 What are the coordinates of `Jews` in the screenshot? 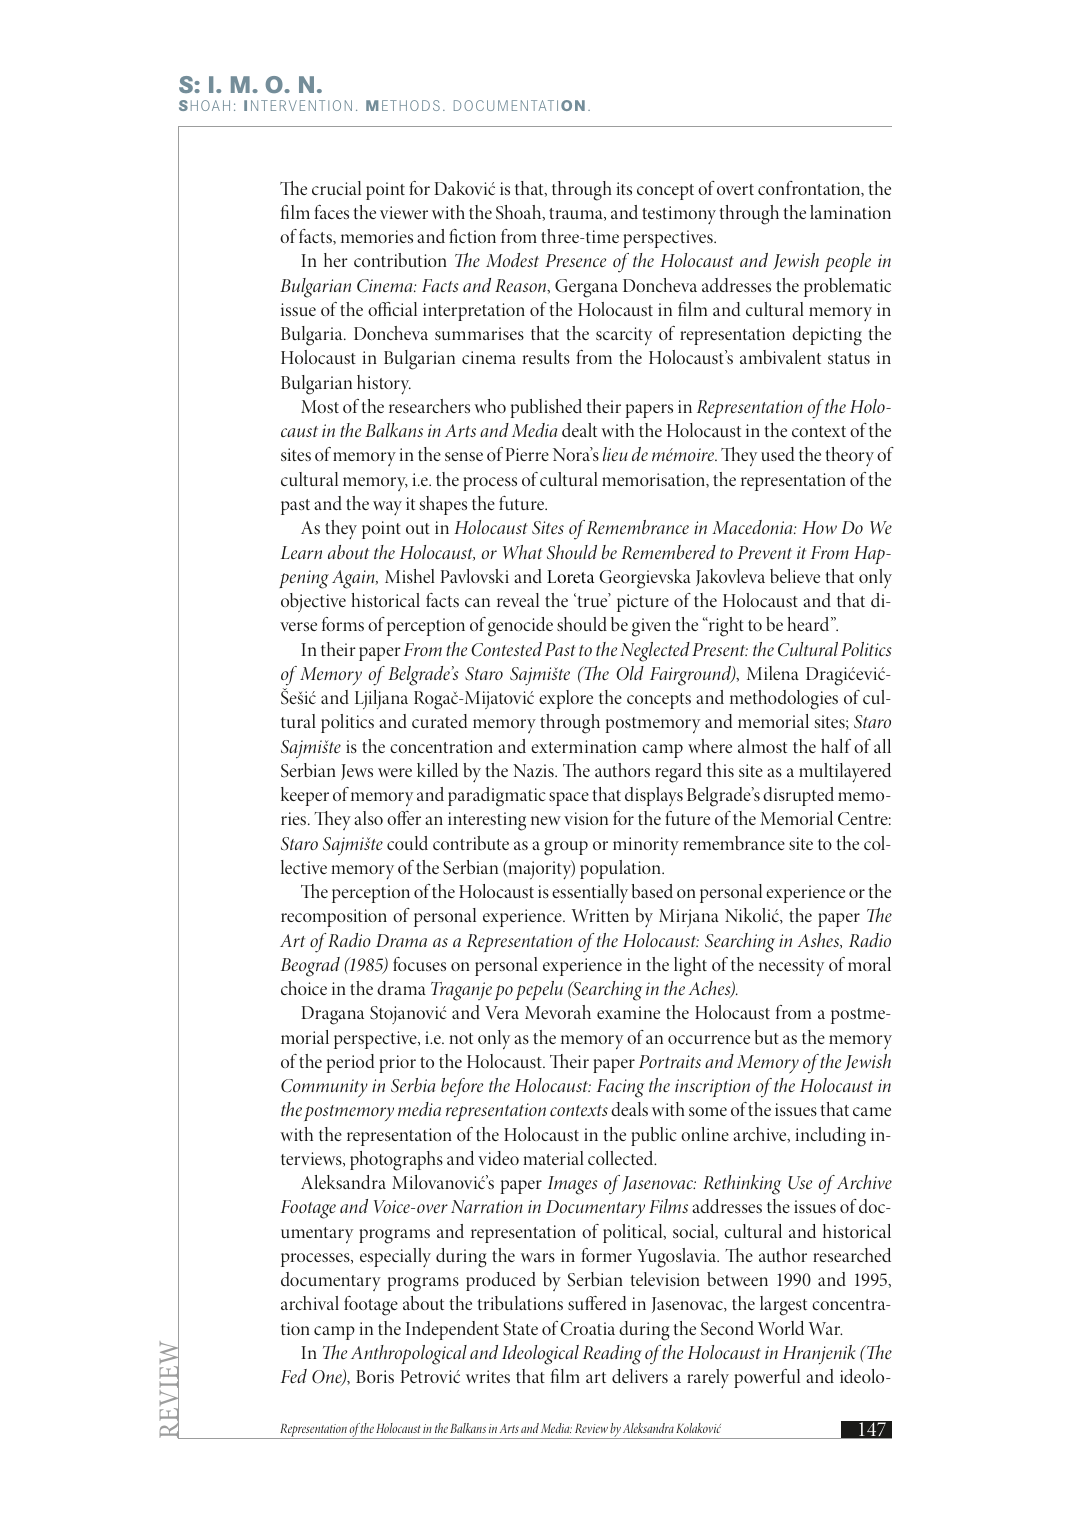 It's located at (357, 772).
